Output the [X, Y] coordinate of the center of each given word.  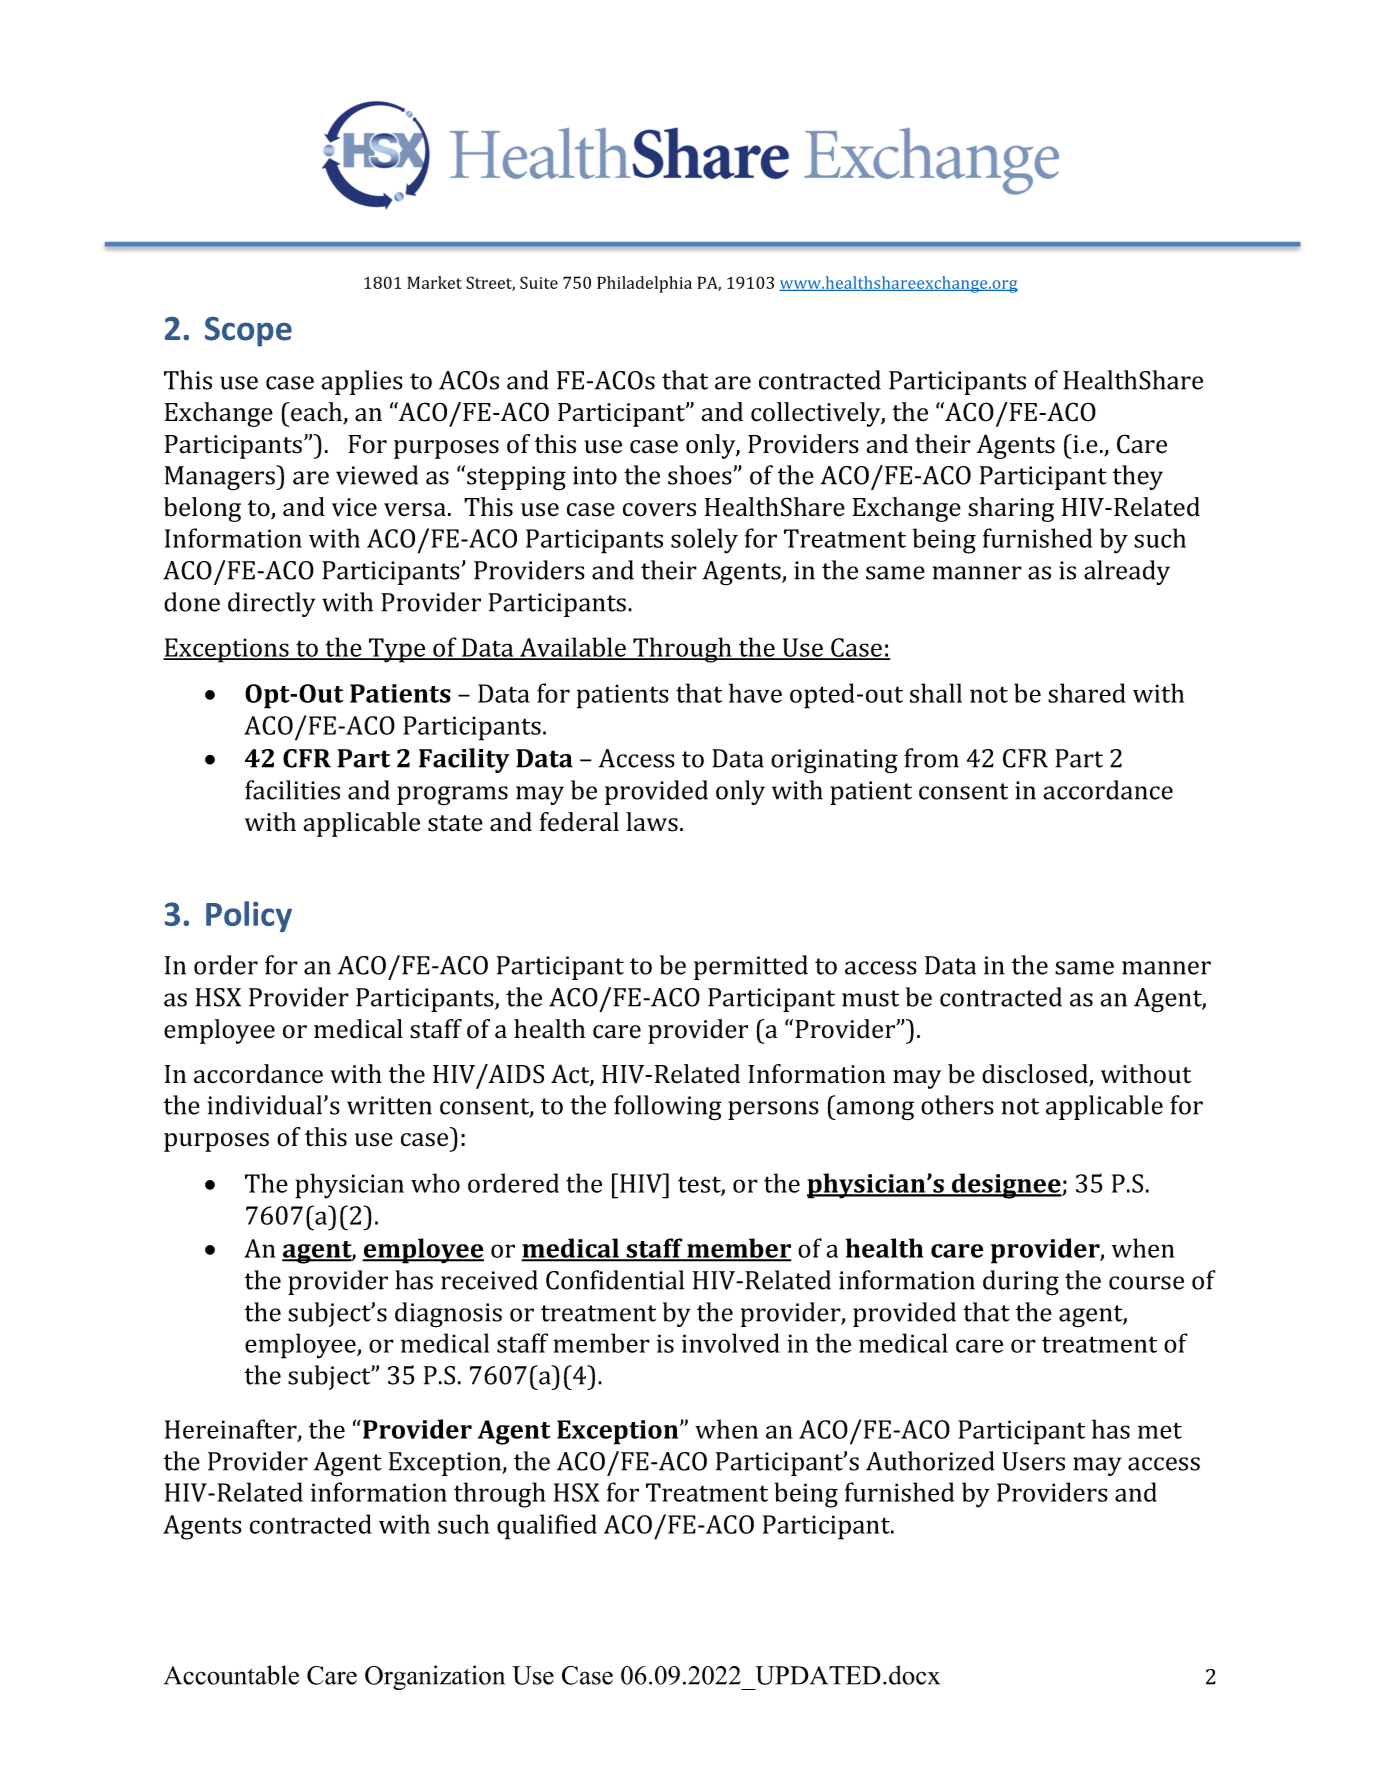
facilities [292, 790]
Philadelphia [644, 284]
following [668, 1108]
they [1138, 477]
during [1021, 1283]
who [435, 1183]
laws [652, 822]
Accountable [231, 1675]
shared [1087, 693]
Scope [248, 332]
